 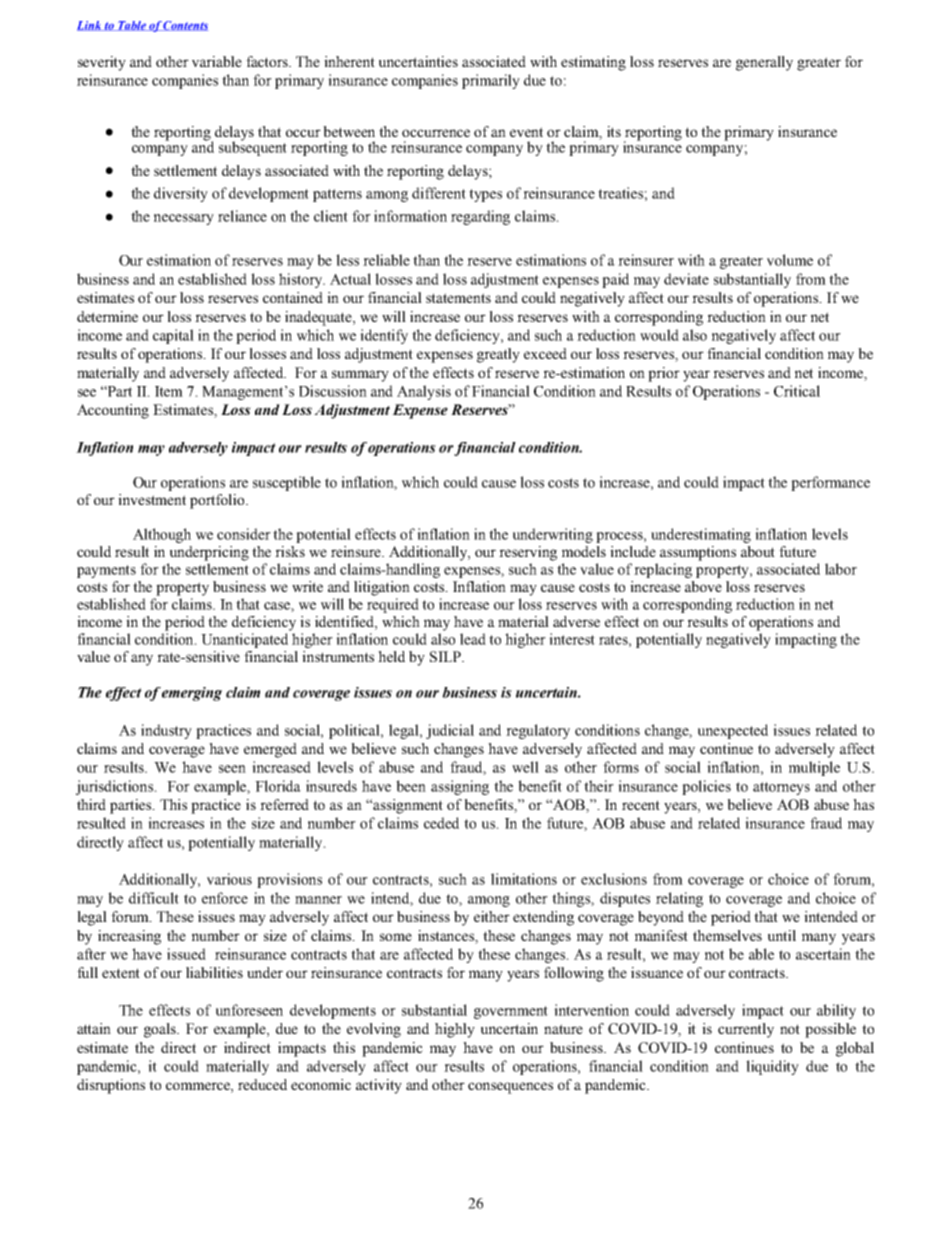 What do you see at coordinates (455, 1030) in the document?
I see `highly` at bounding box center [455, 1030].
